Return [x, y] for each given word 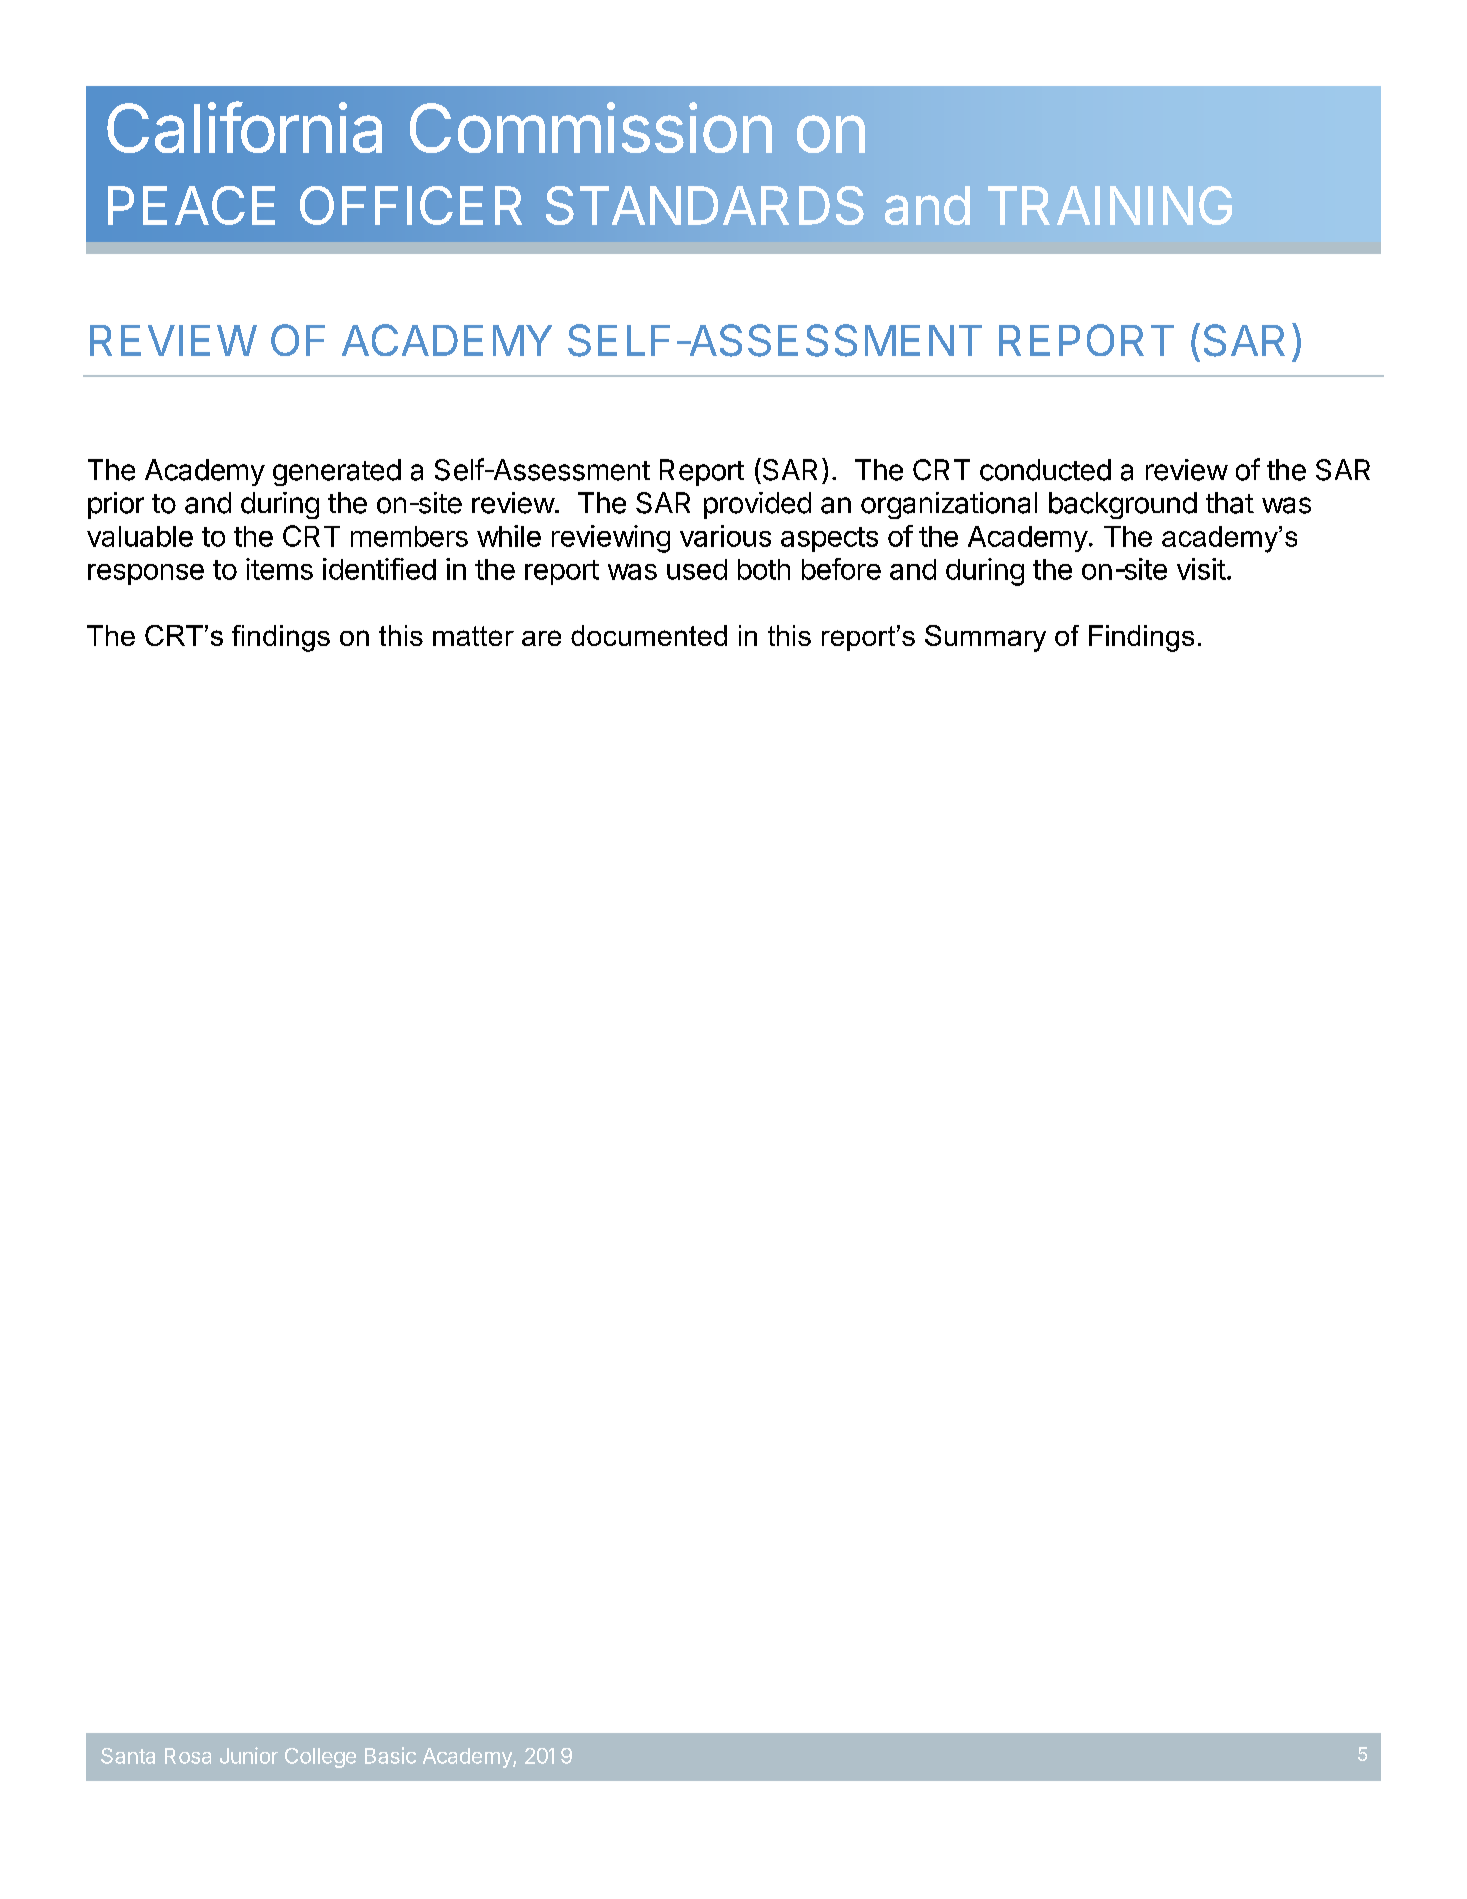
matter [473, 636]
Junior [249, 1755]
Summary [985, 638]
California [244, 127]
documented [649, 635]
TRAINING [1110, 205]
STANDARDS [705, 205]
